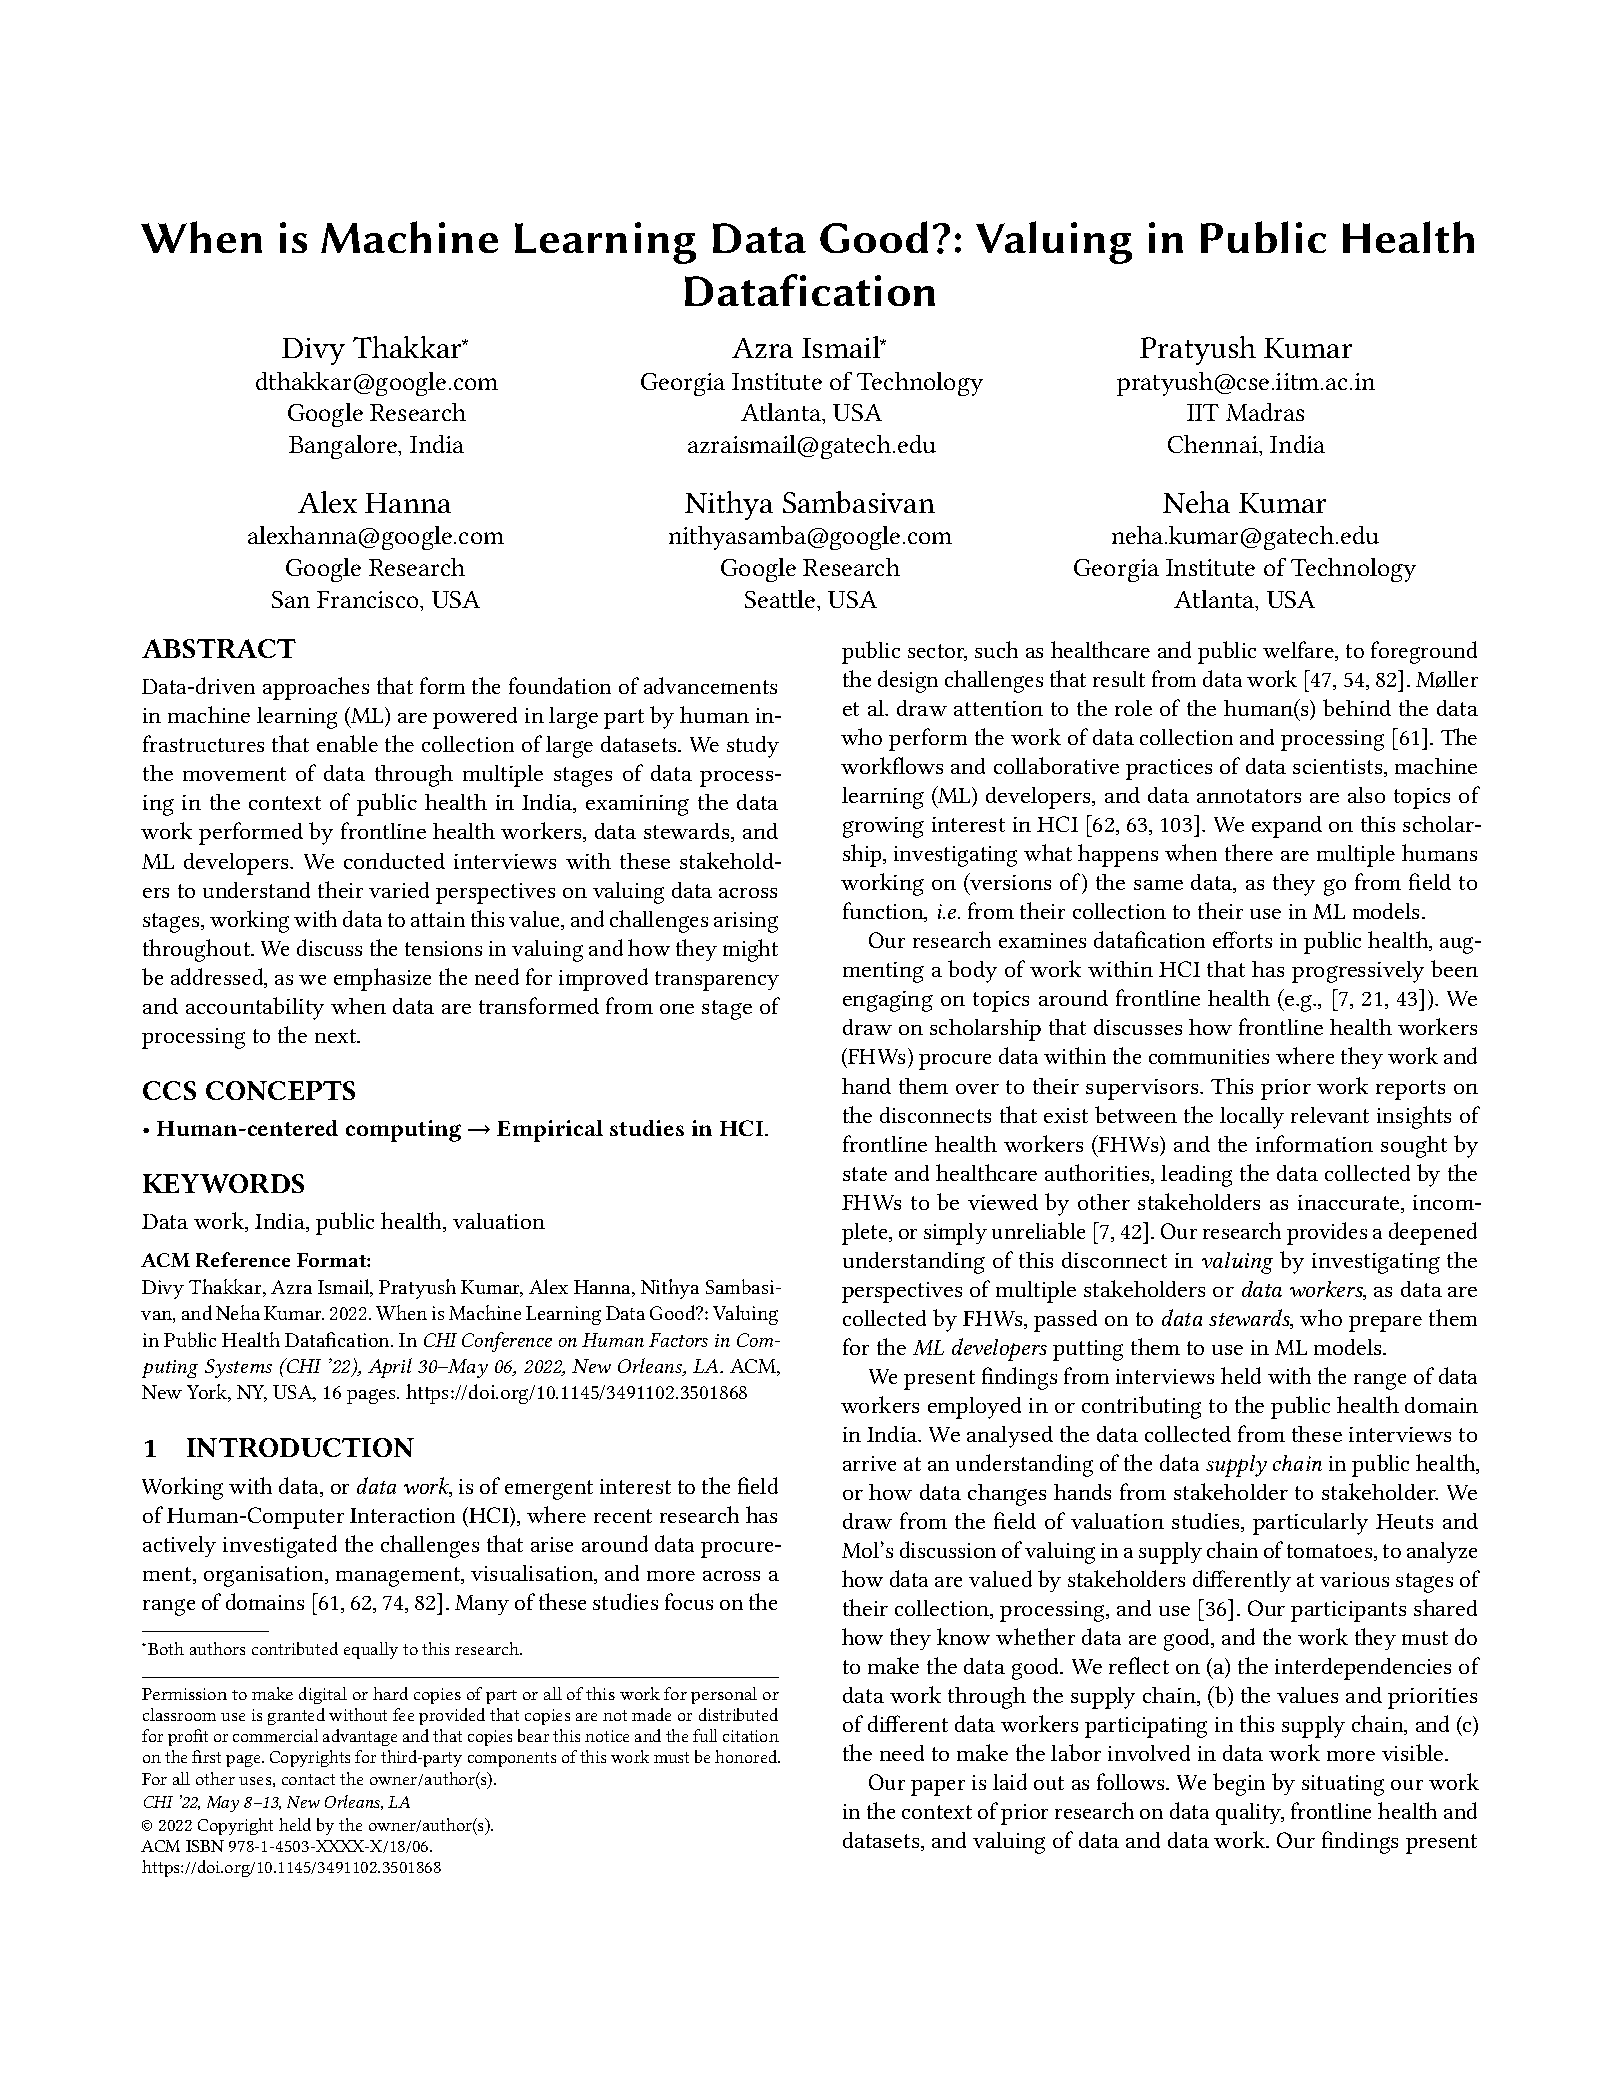  Describe the element at coordinates (1343, 1785) in the document. I see `situating` at that location.
